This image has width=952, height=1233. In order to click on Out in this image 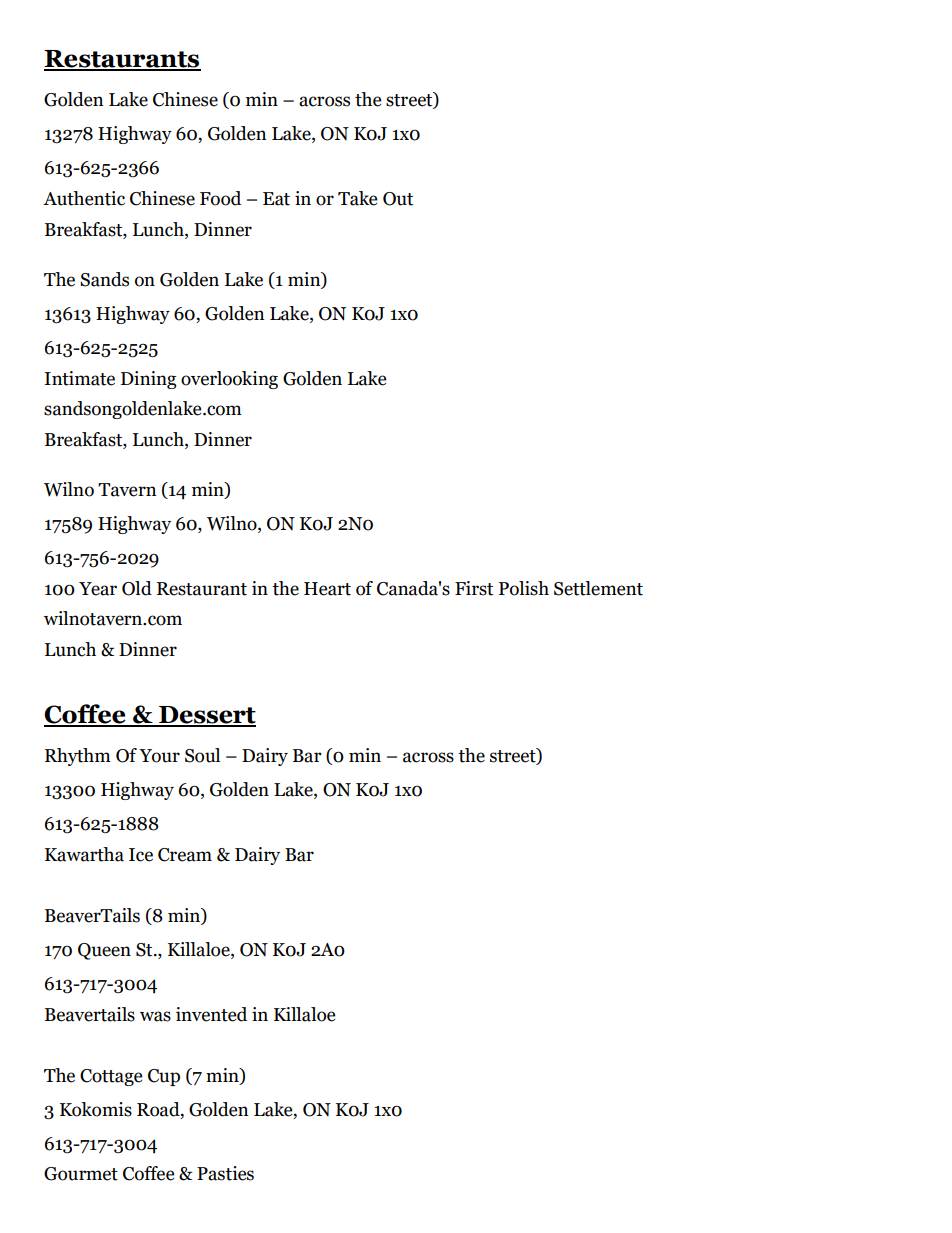, I will do `click(398, 199)`.
